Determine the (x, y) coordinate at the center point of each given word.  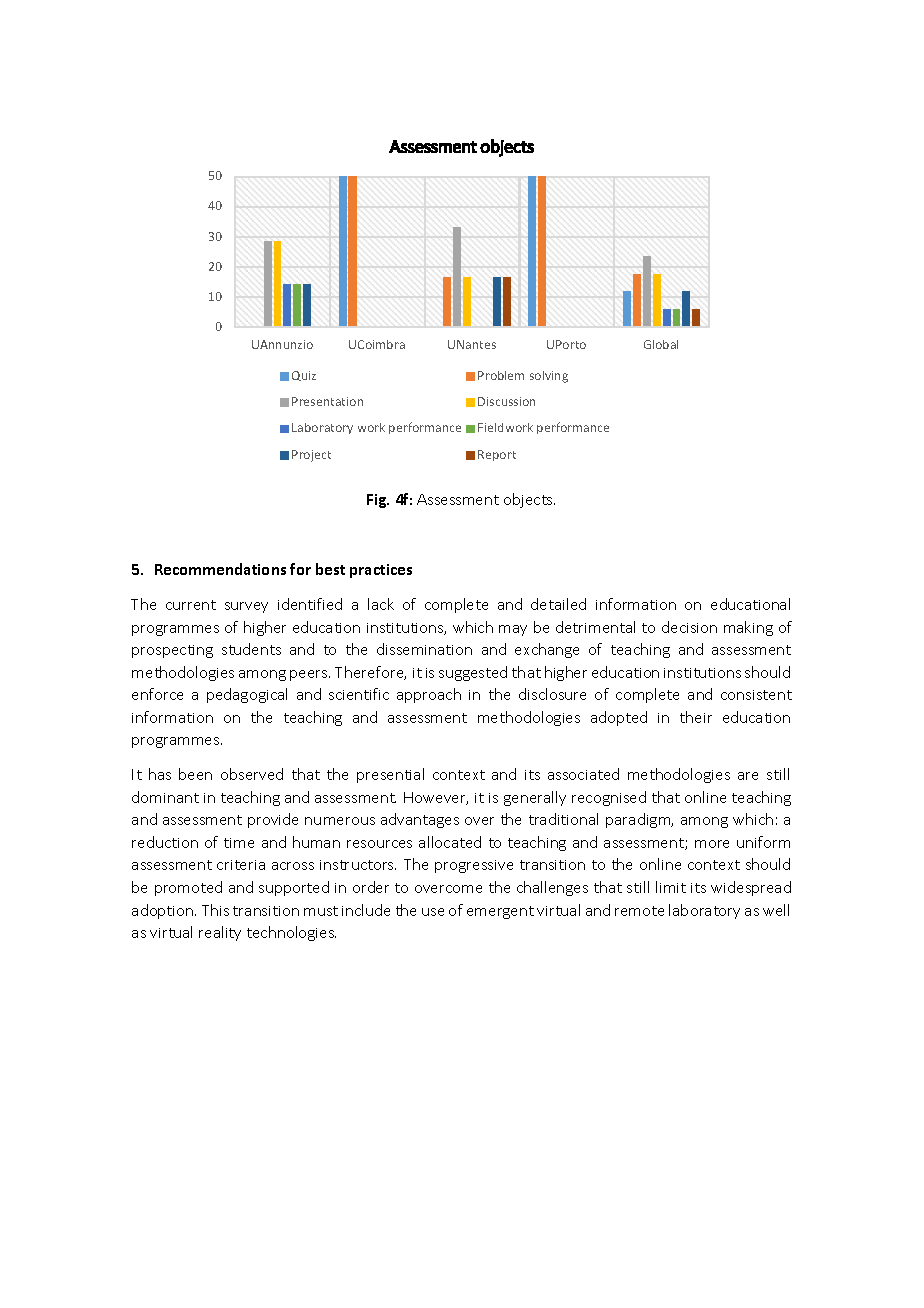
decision (689, 627)
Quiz (304, 376)
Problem (501, 375)
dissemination (424, 649)
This (215, 910)
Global (661, 344)
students (251, 649)
